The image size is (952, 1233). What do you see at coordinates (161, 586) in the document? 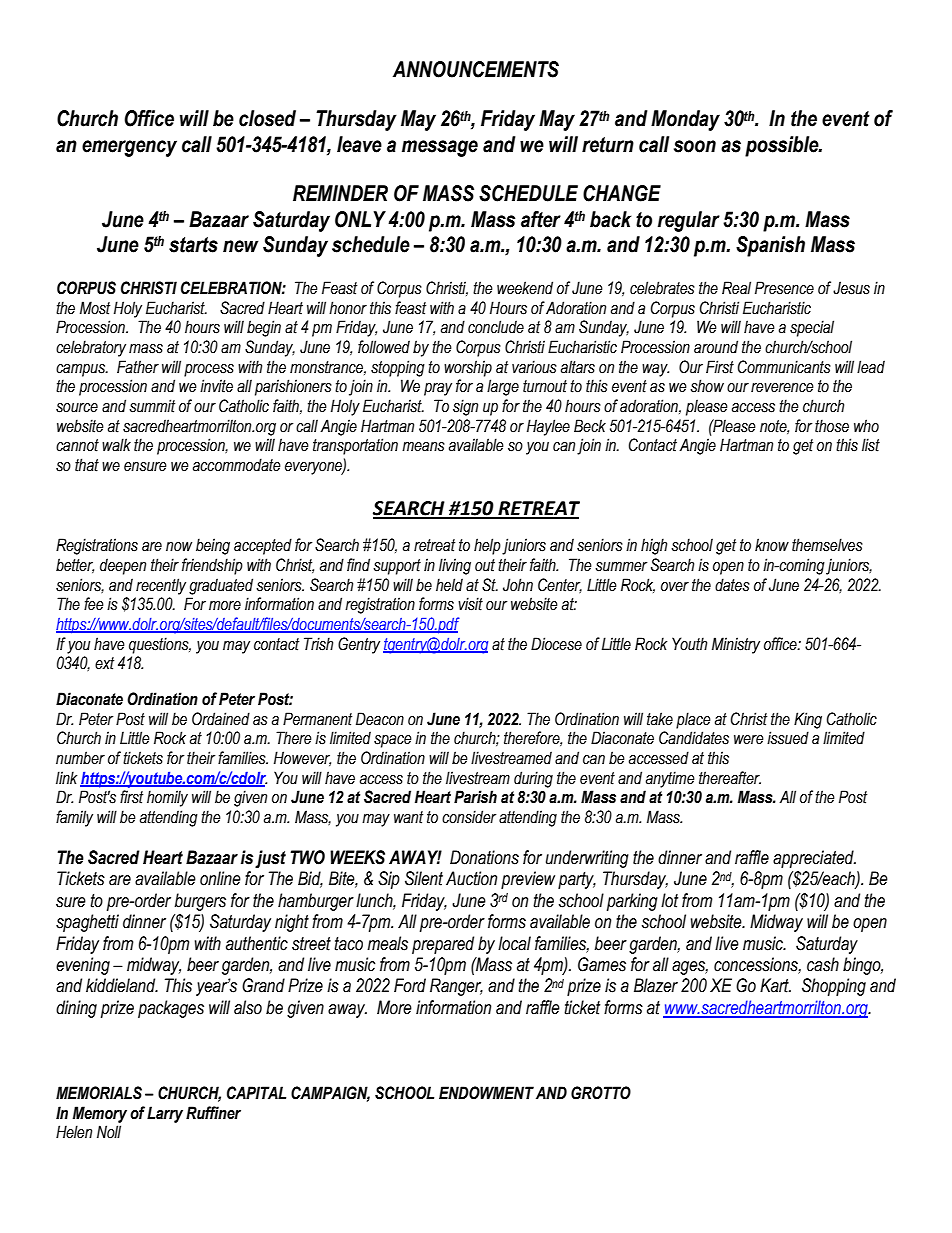
I see `recently` at bounding box center [161, 586].
